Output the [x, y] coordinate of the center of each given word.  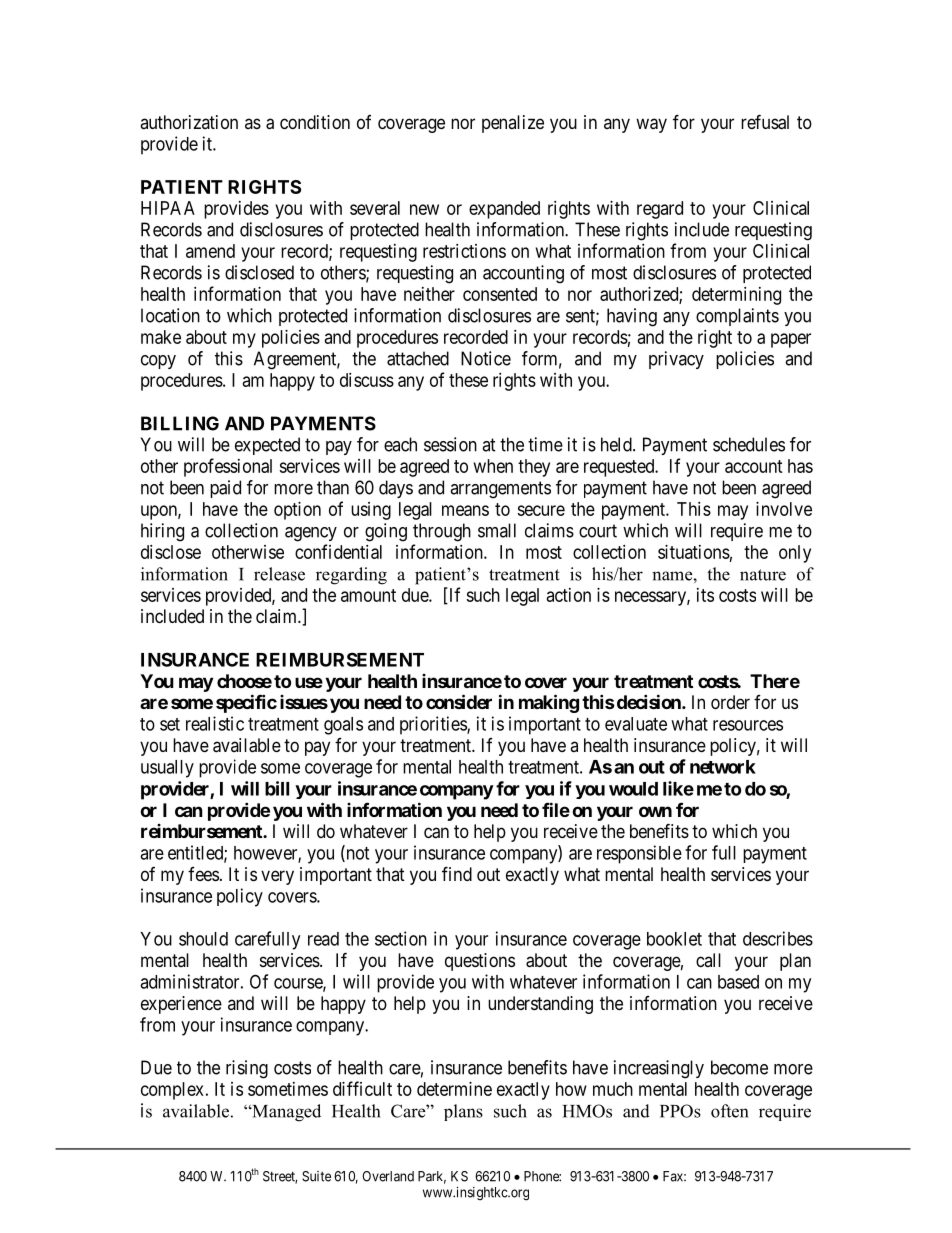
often [729, 1111]
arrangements [500, 490]
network [723, 767]
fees [203, 874]
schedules [749, 444]
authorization [189, 122]
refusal [765, 122]
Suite [316, 1176]
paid [225, 489]
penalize [513, 124]
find [457, 873]
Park [432, 1177]
